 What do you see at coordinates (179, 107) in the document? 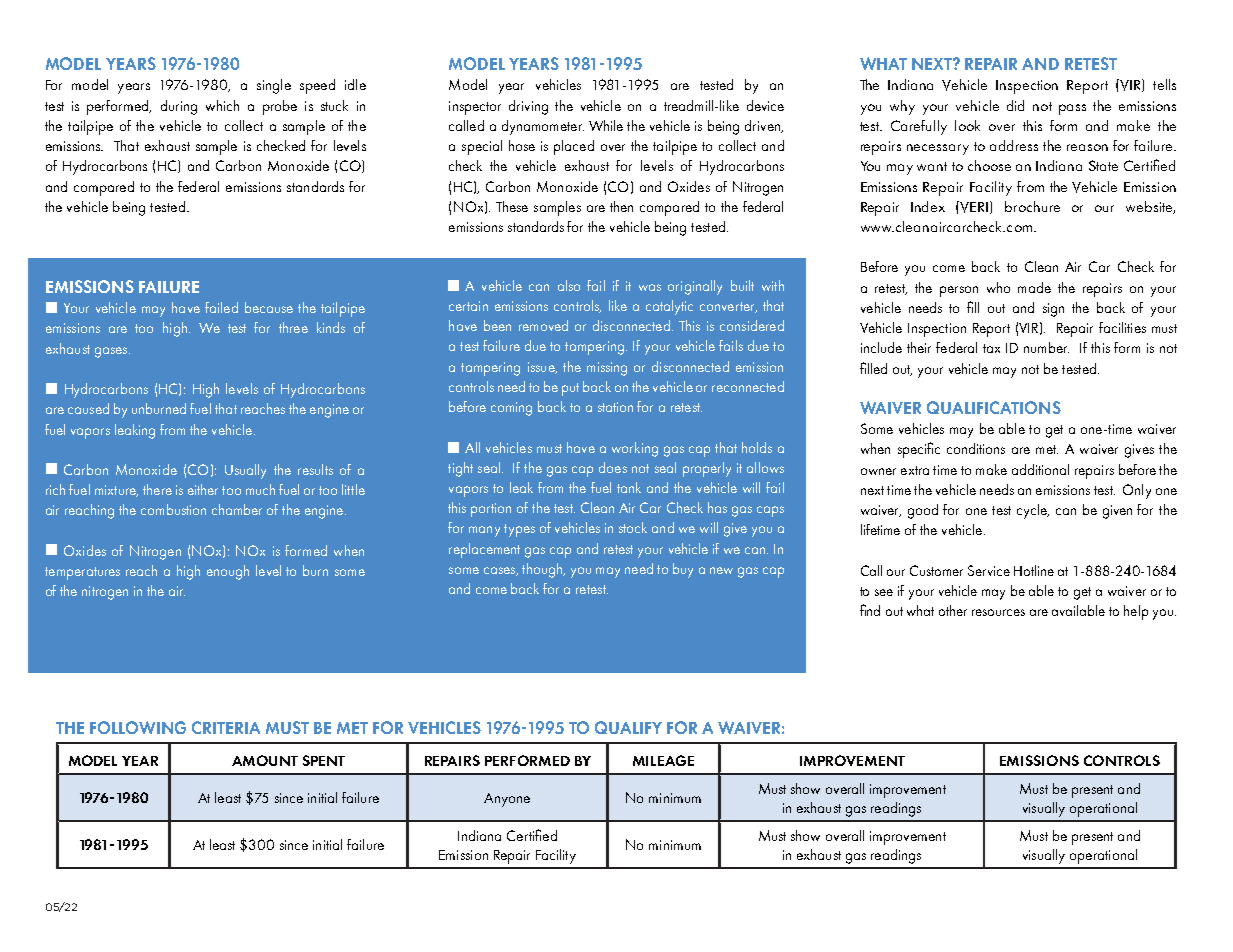
I see `during` at bounding box center [179, 107].
